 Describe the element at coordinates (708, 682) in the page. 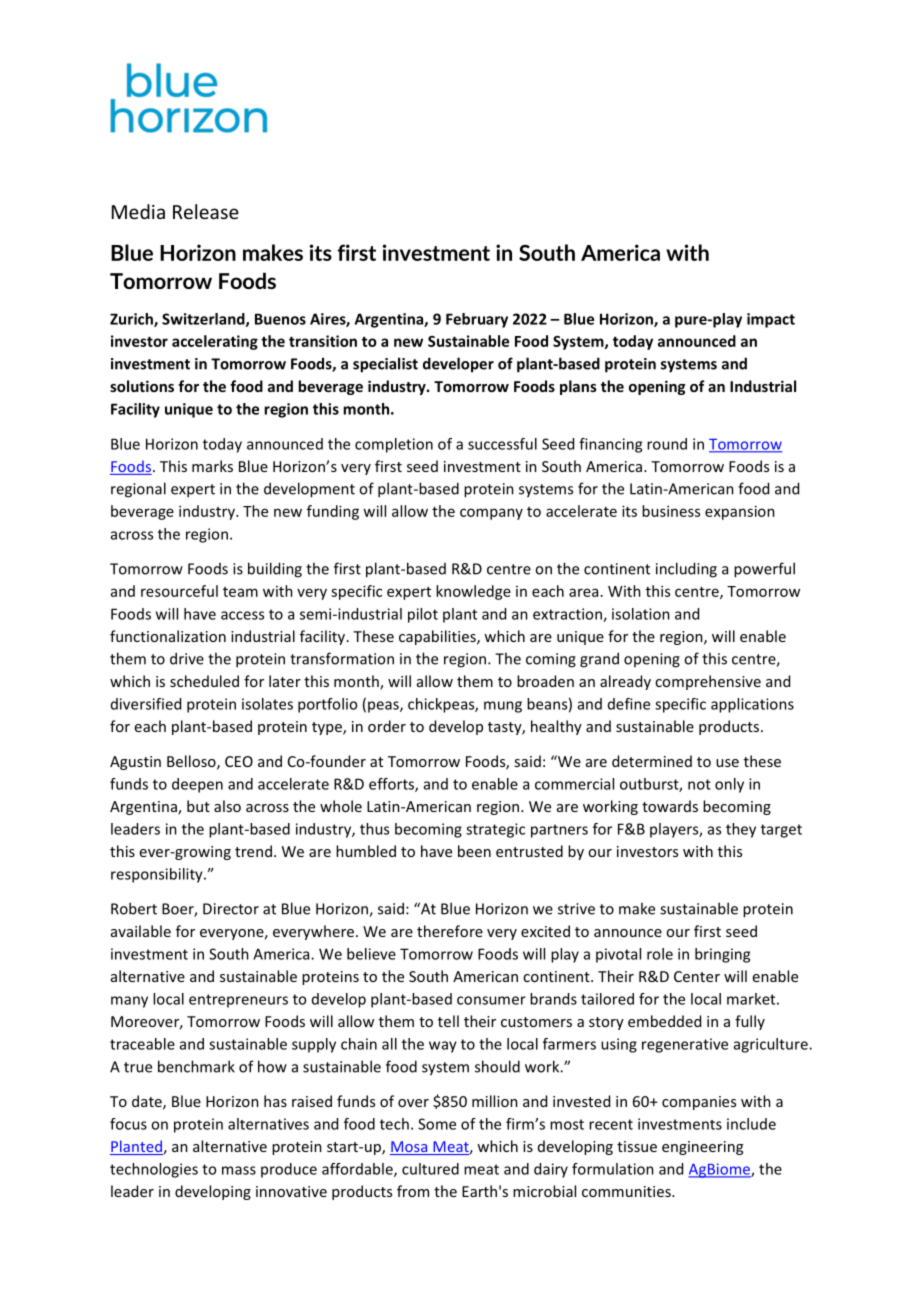

I see `comprehensive` at that location.
